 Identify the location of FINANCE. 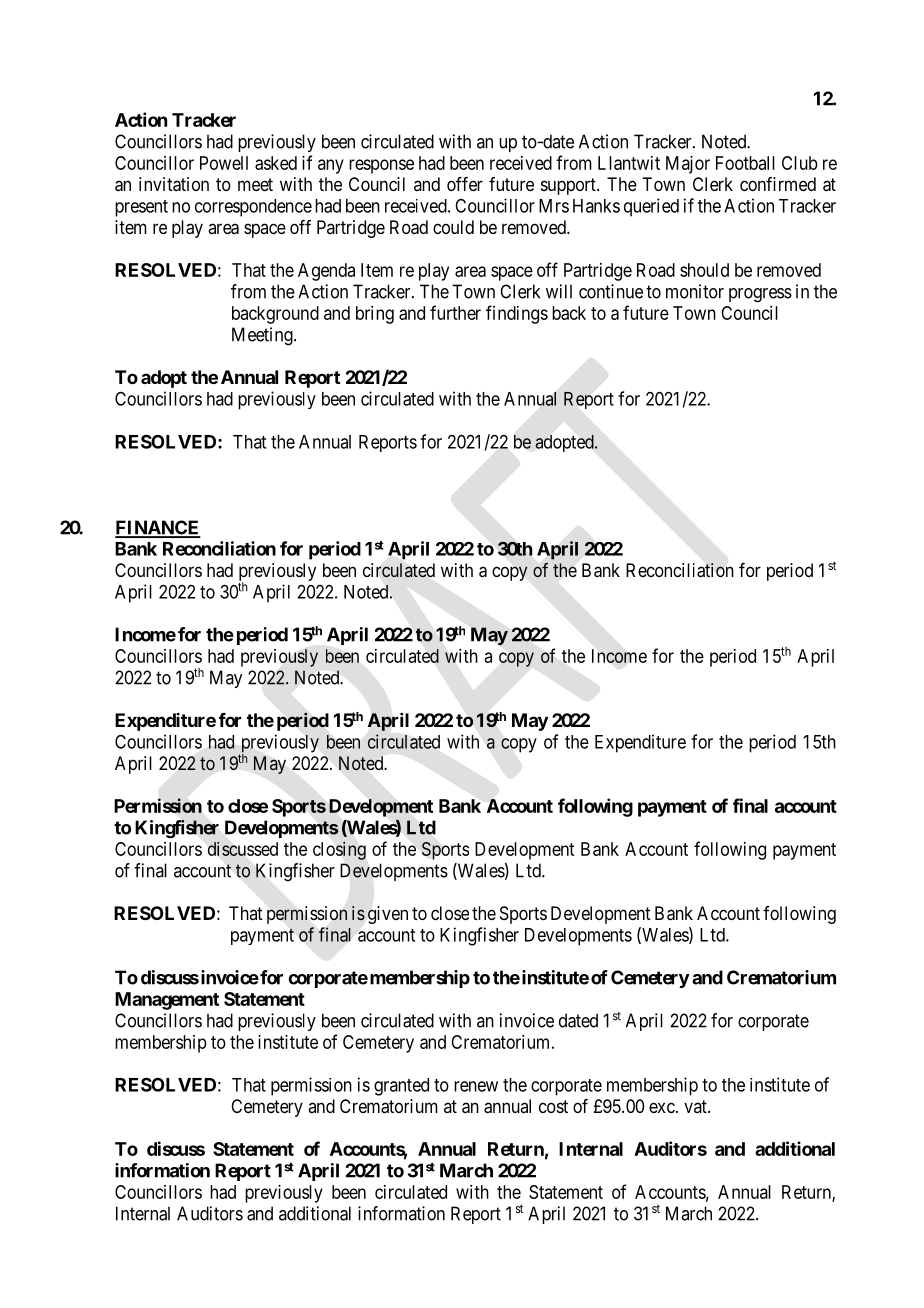
(158, 528).
